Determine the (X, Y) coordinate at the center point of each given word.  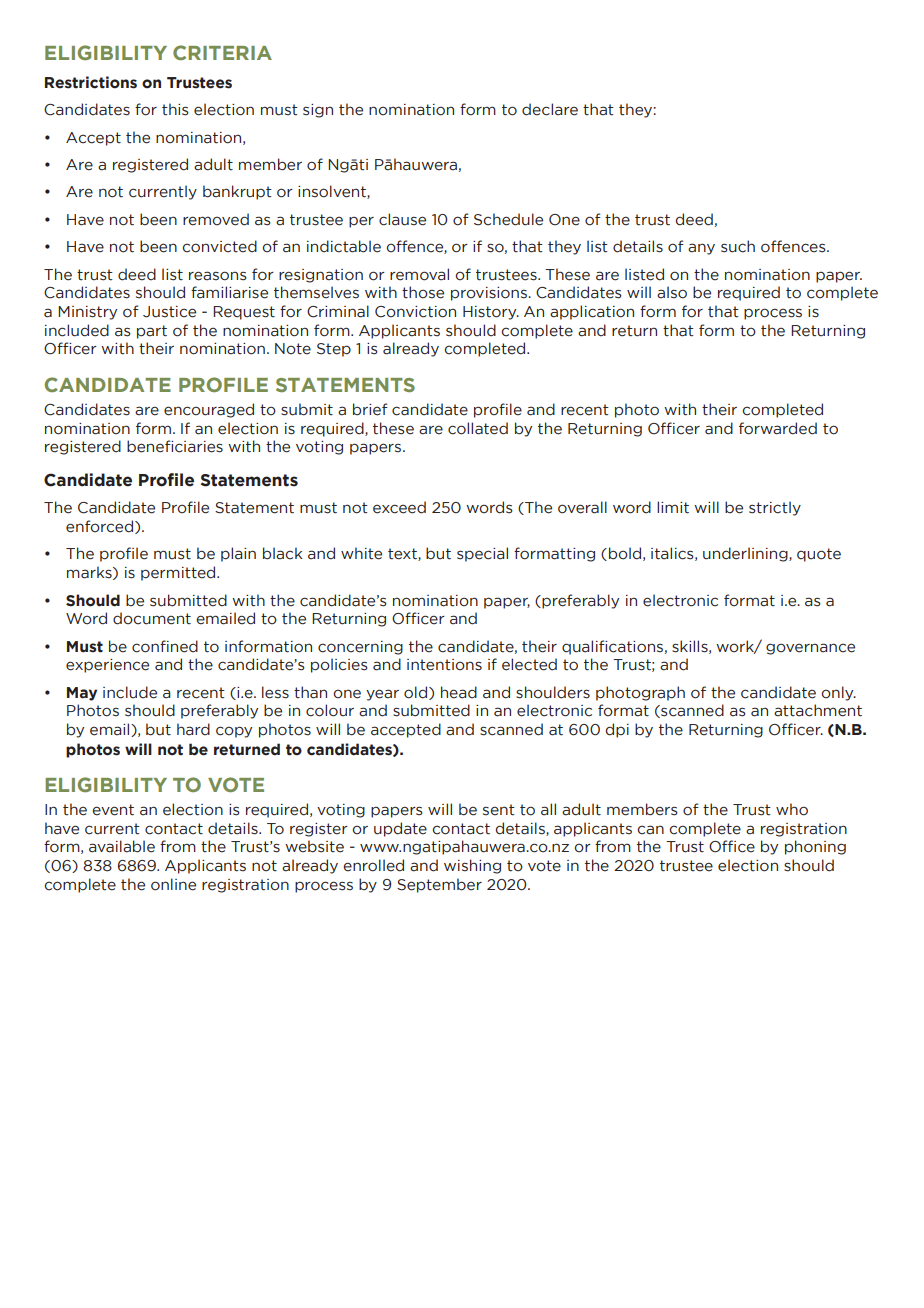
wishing (472, 866)
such (738, 246)
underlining (746, 554)
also (672, 292)
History (491, 313)
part (152, 332)
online (173, 884)
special (482, 554)
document (152, 618)
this (175, 109)
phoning (815, 847)
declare (550, 109)
